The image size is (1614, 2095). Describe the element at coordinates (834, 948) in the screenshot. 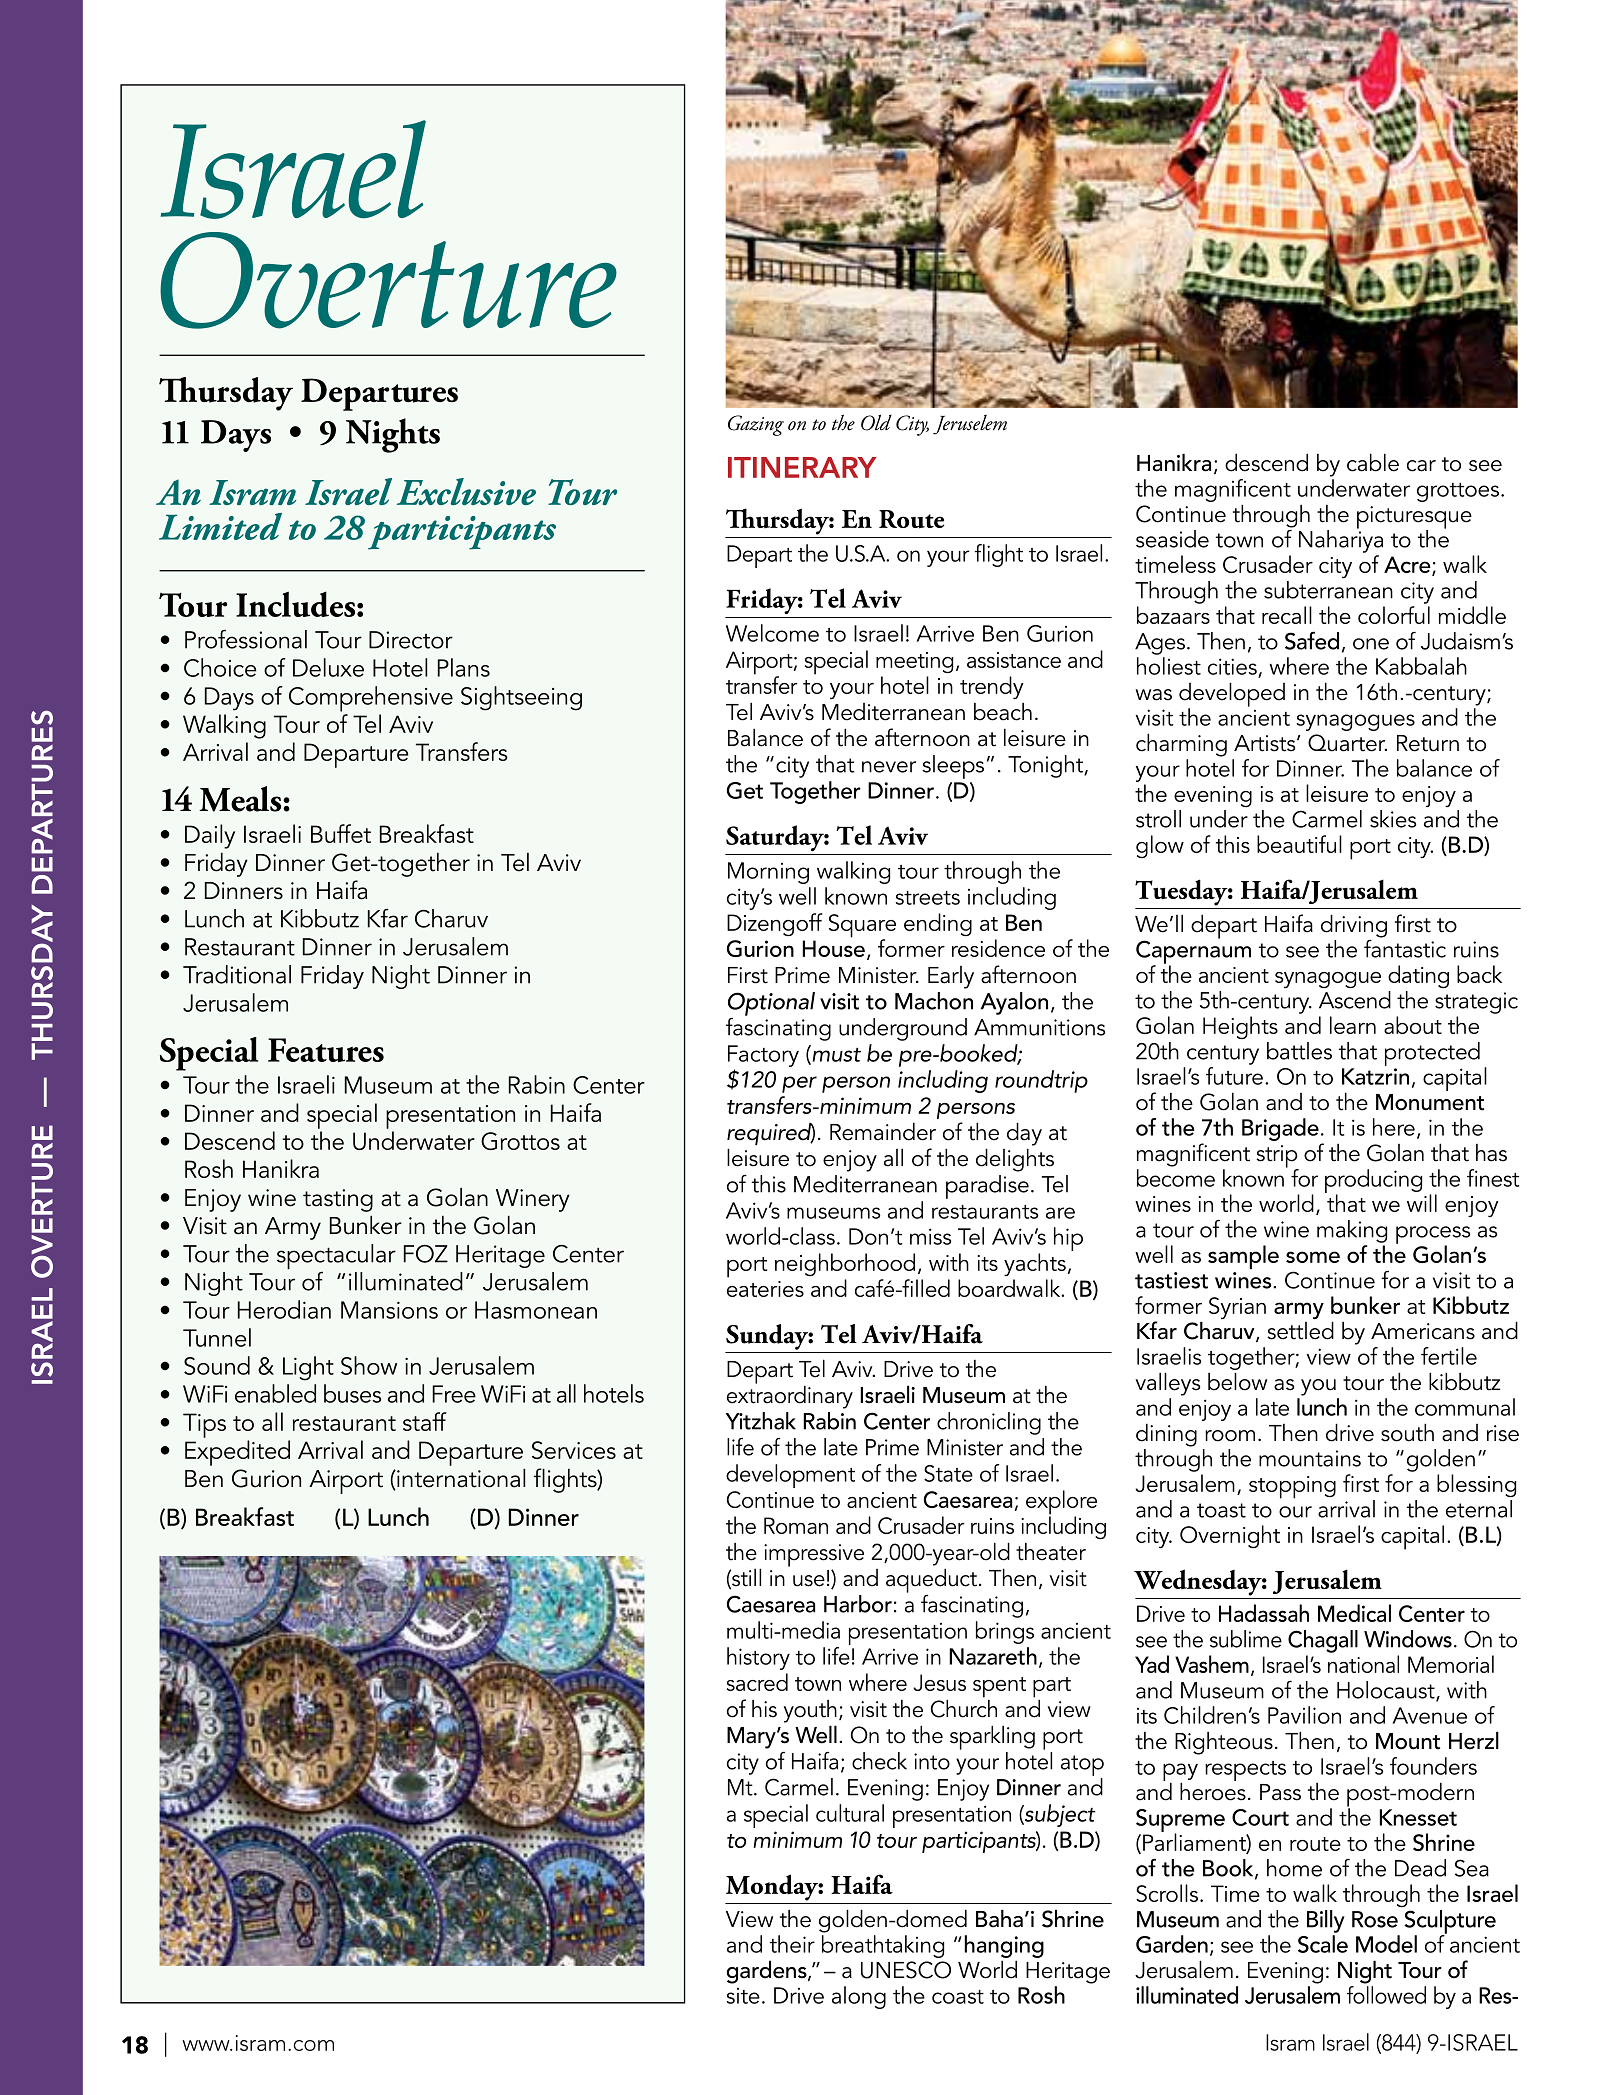

I see `House` at that location.
